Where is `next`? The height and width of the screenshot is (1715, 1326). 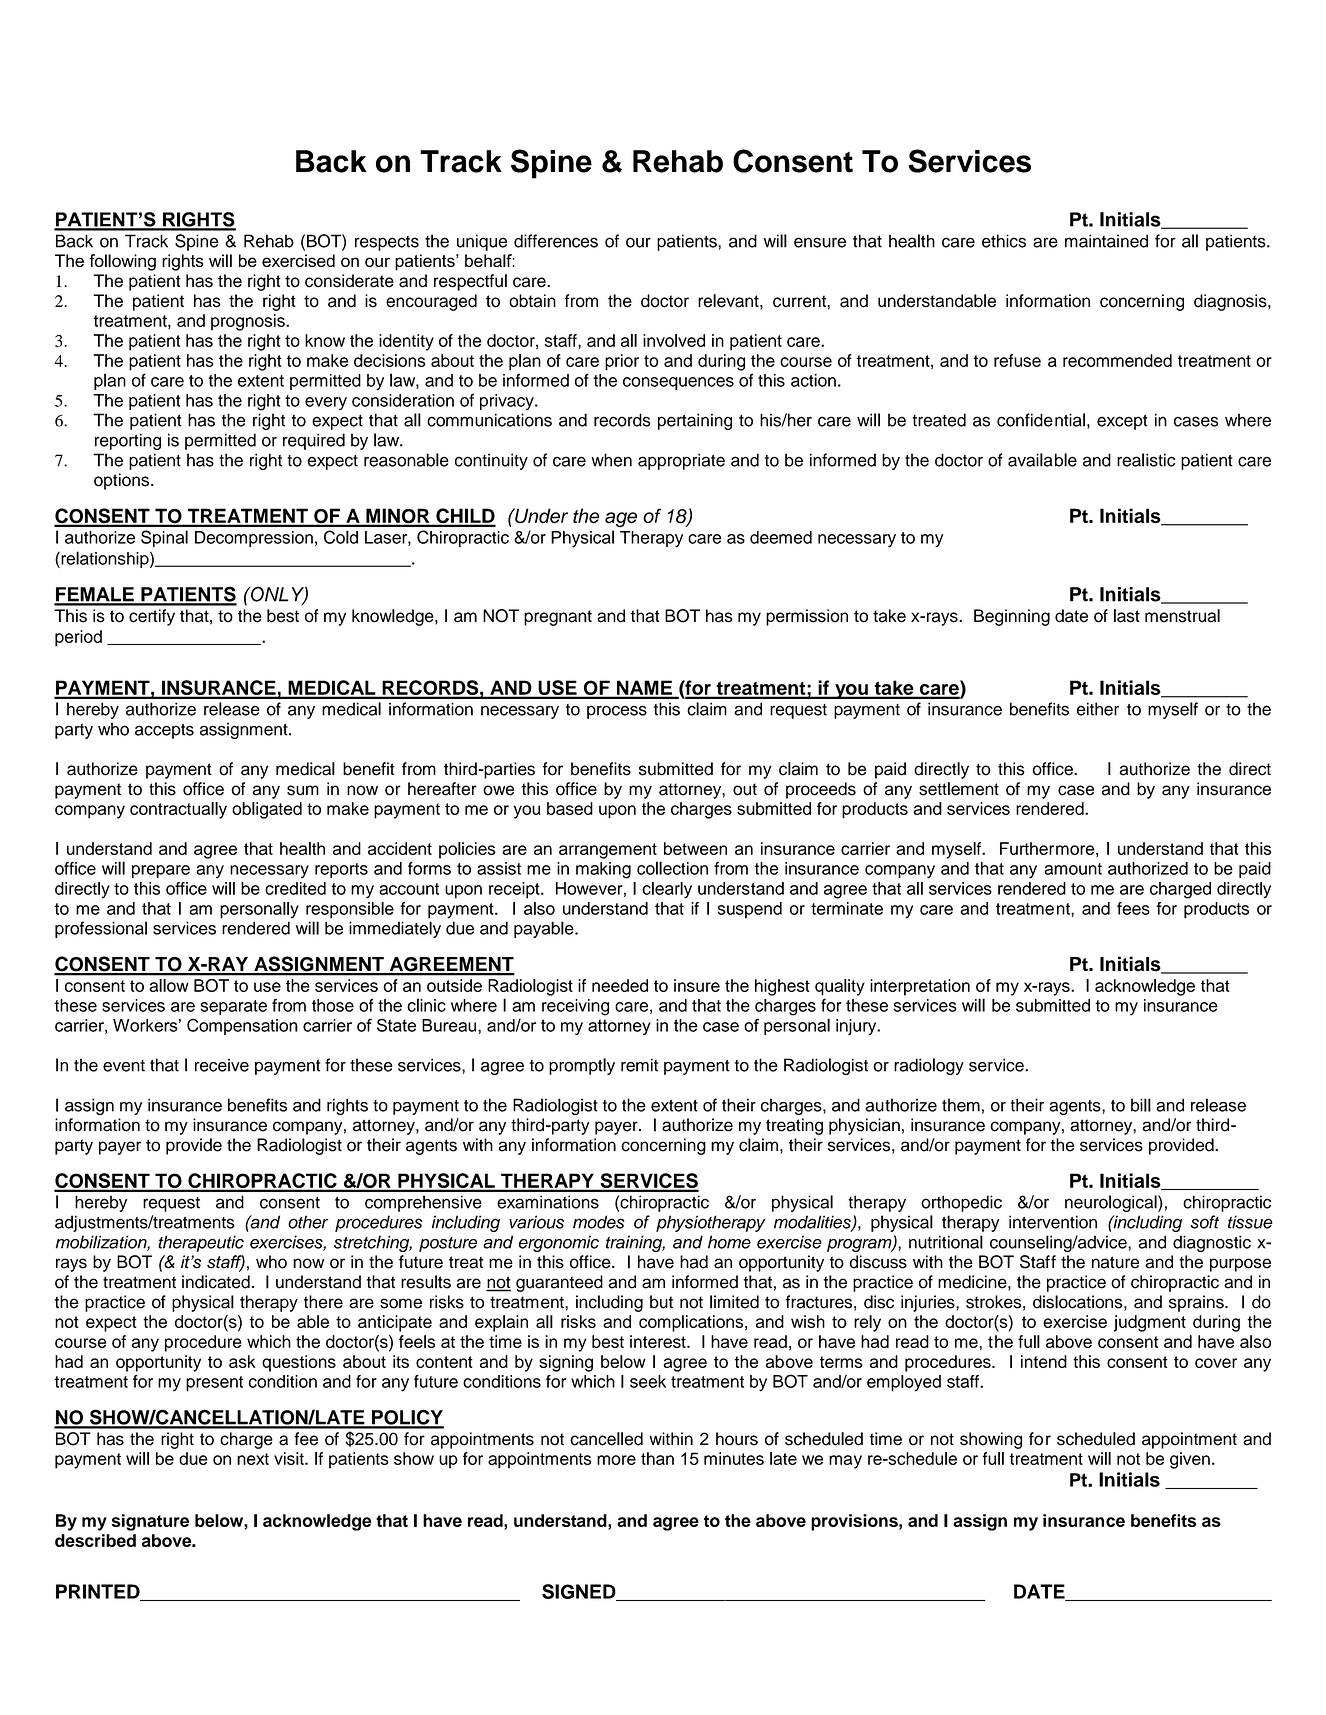 next is located at coordinates (253, 1459).
